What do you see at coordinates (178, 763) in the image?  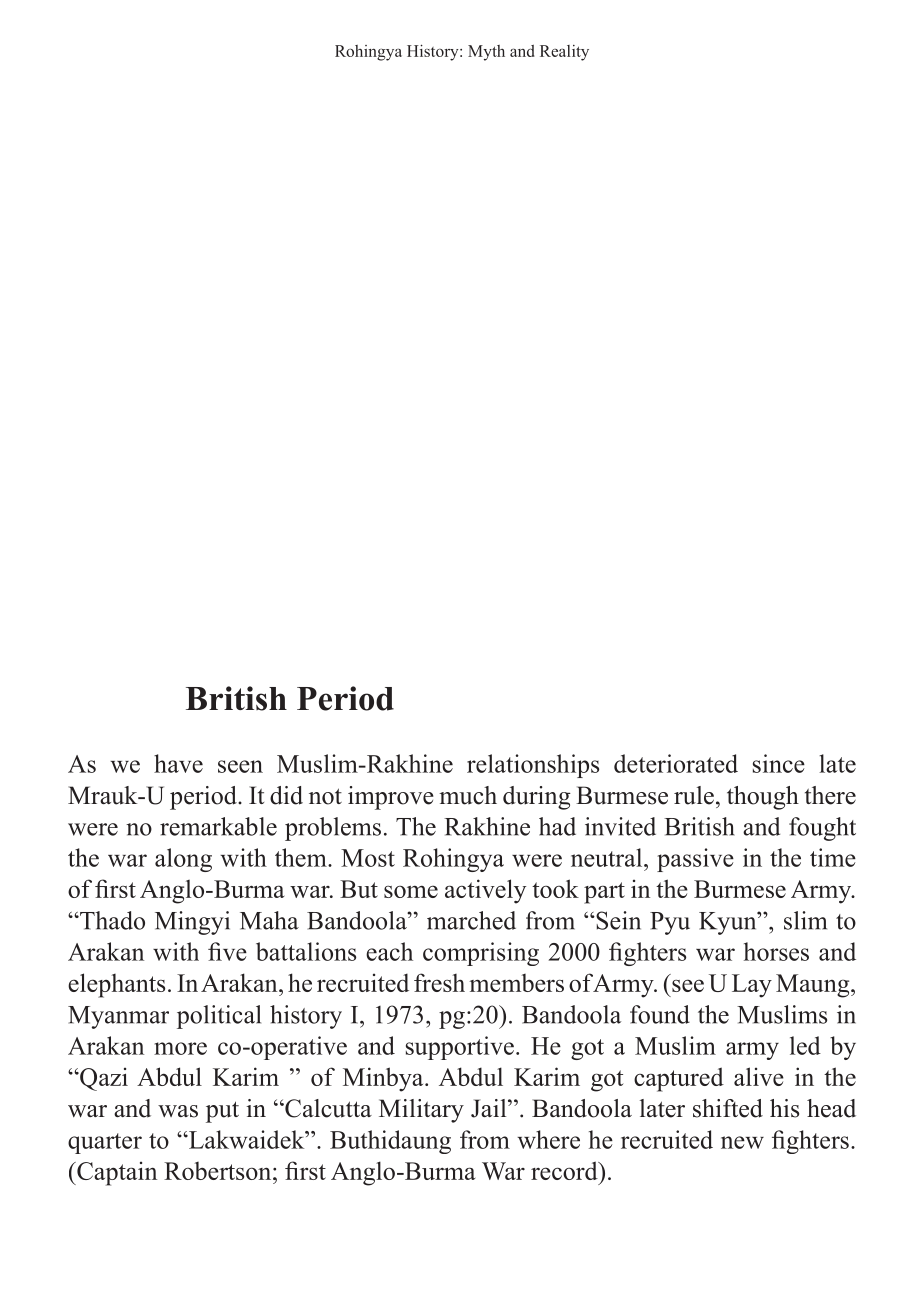 I see `have` at bounding box center [178, 763].
